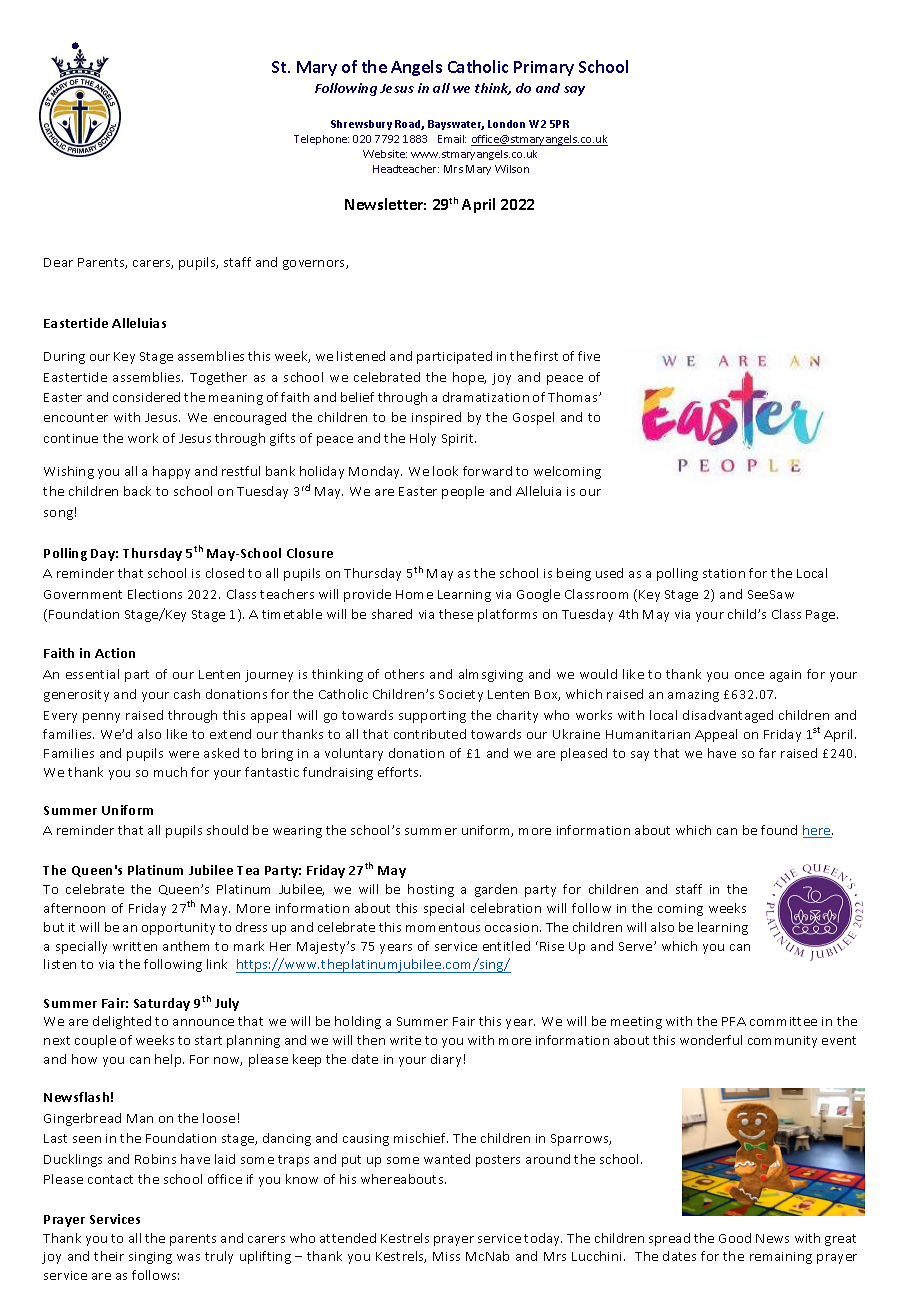 This image has width=924, height=1308. What do you see at coordinates (749, 675) in the image?
I see `once` at bounding box center [749, 675].
